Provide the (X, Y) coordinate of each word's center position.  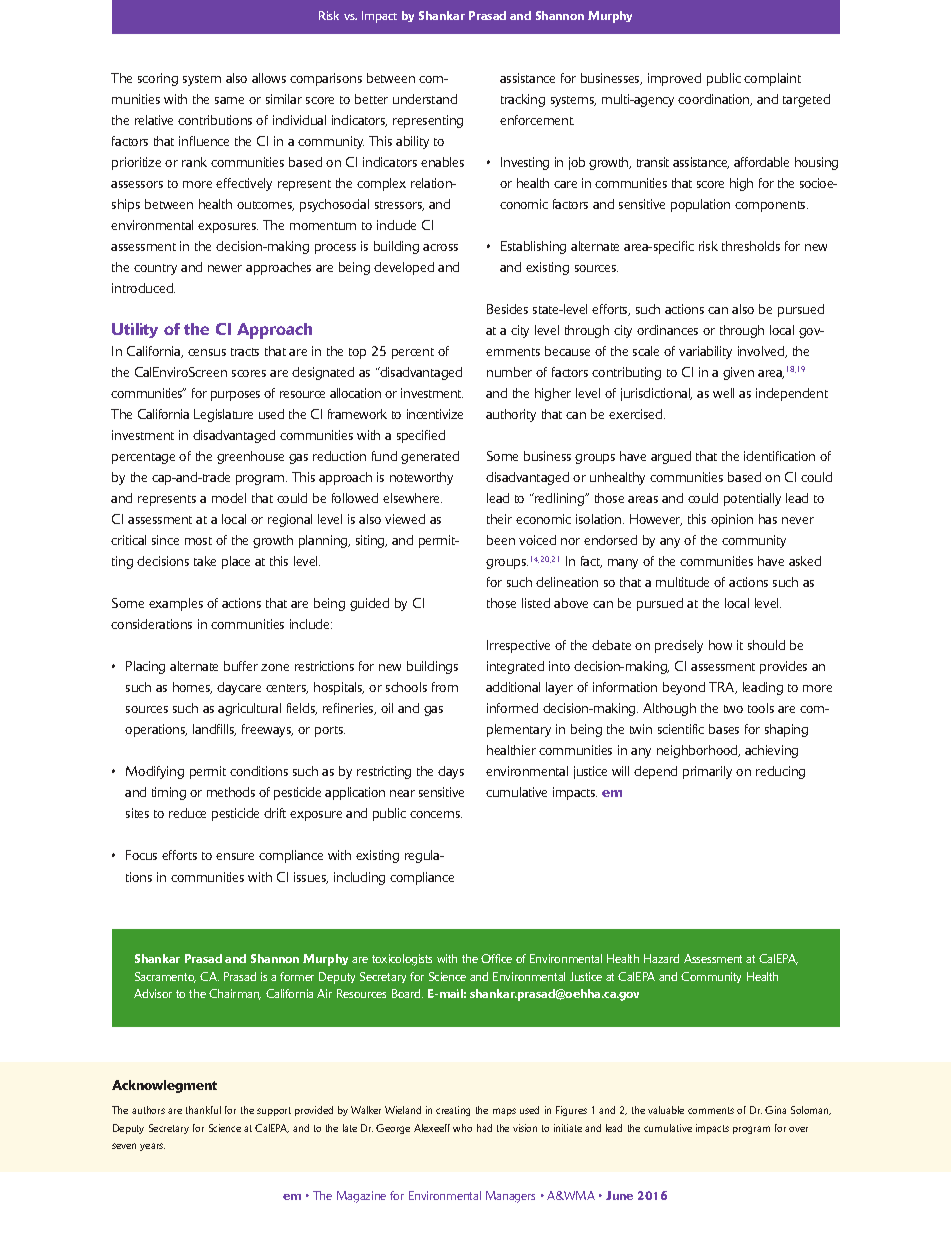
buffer (241, 666)
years (152, 1147)
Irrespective (518, 646)
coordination (715, 100)
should (766, 645)
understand (425, 99)
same (229, 100)
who (462, 1128)
